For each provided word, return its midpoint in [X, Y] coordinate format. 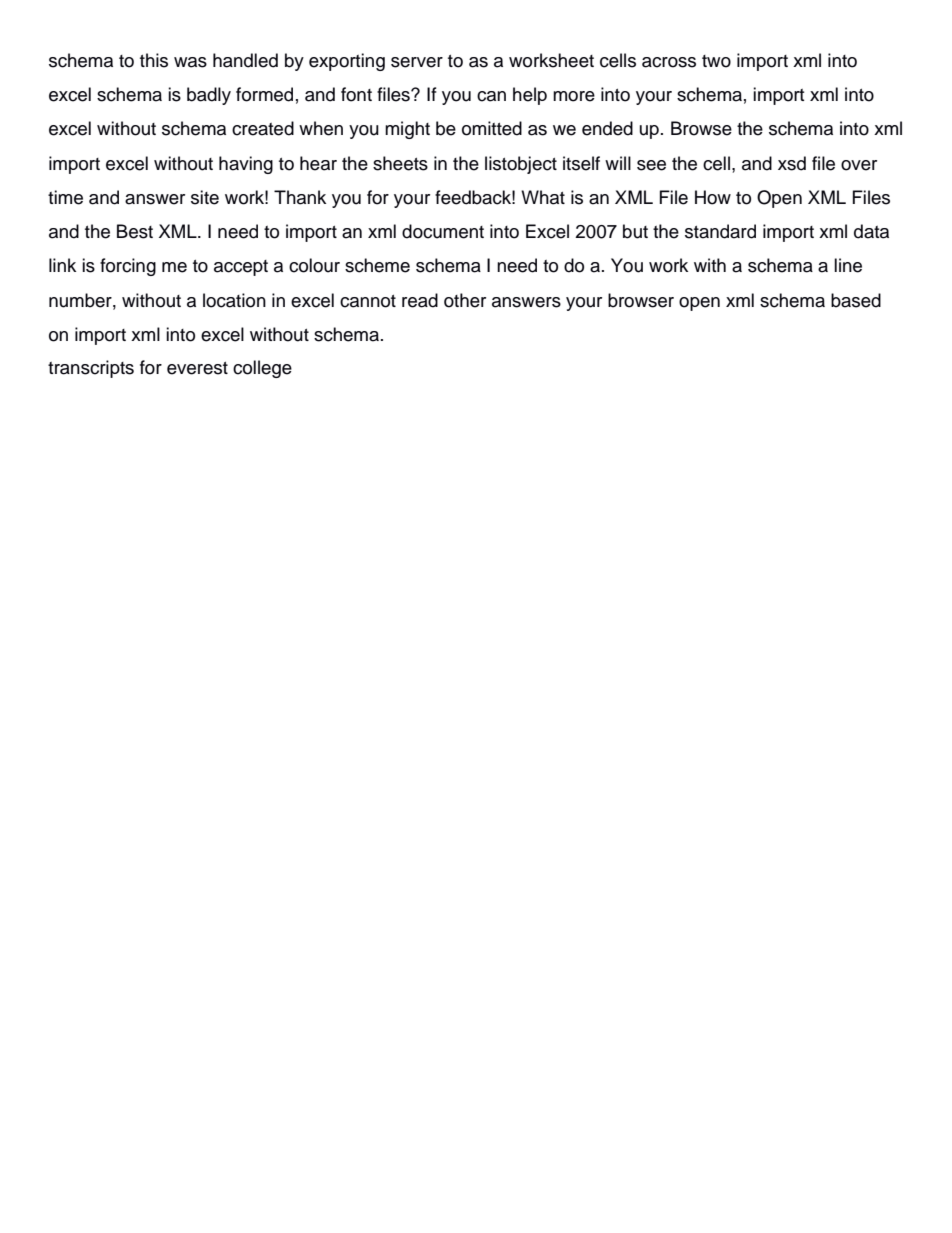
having [246, 165]
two [716, 61]
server [417, 62]
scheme [377, 265]
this [154, 60]
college [262, 369]
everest [197, 368]
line [848, 265]
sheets [400, 163]
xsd [792, 163]
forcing [128, 267]
